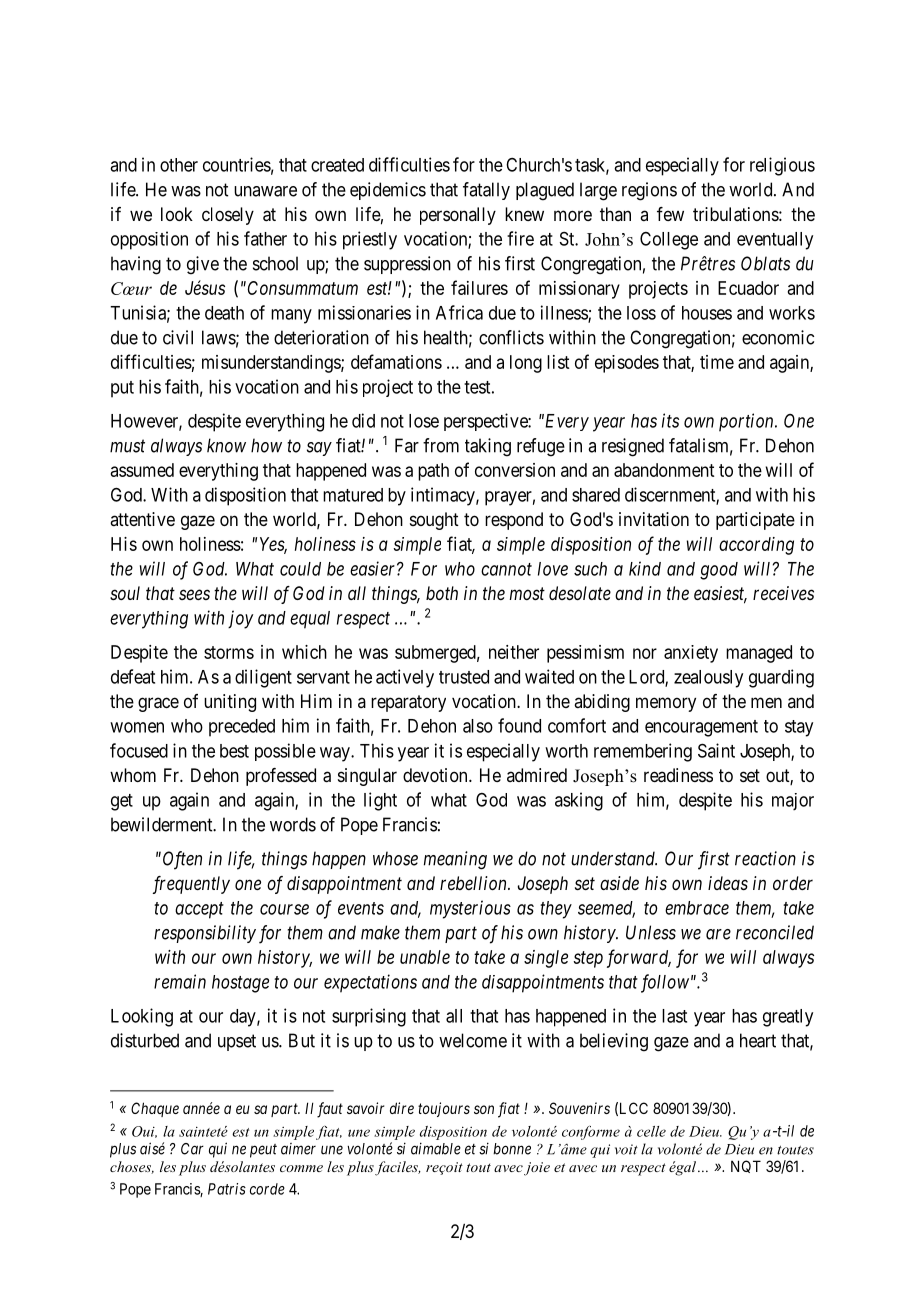 Image resolution: width=924 pixels, height=1308 pixels. Describe the element at coordinates (486, 191) in the screenshot. I see `fatally` at that location.
